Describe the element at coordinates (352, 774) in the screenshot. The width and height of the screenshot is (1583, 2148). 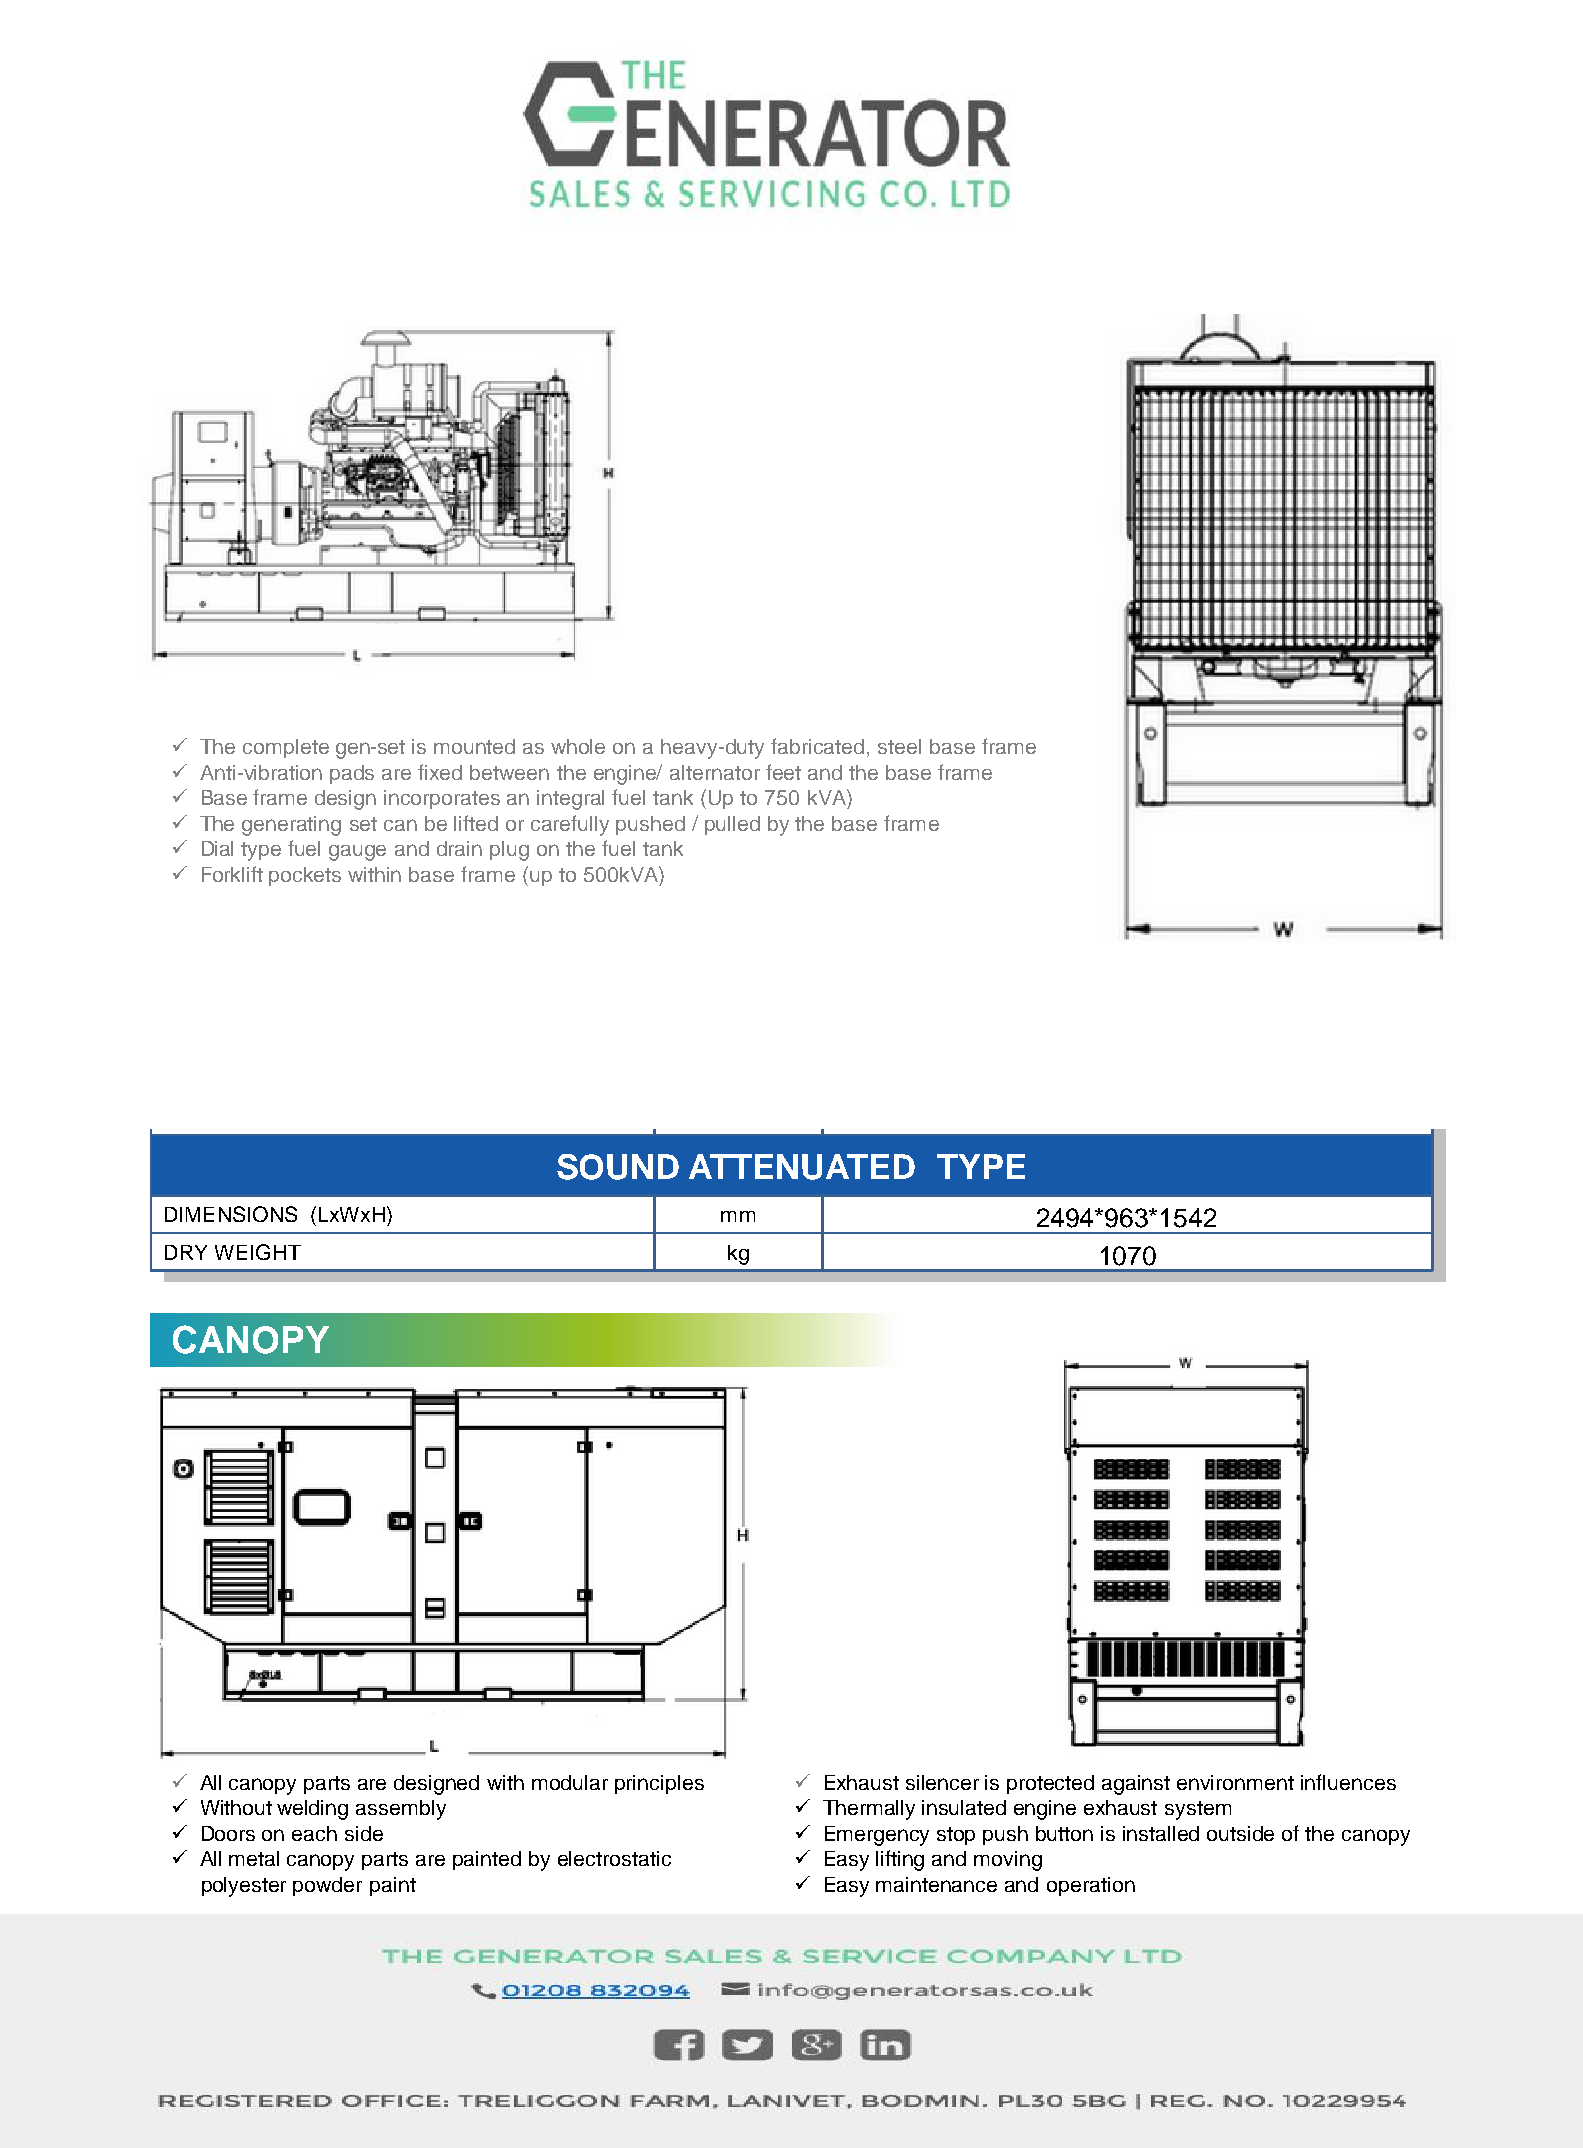
I see `pads` at that location.
